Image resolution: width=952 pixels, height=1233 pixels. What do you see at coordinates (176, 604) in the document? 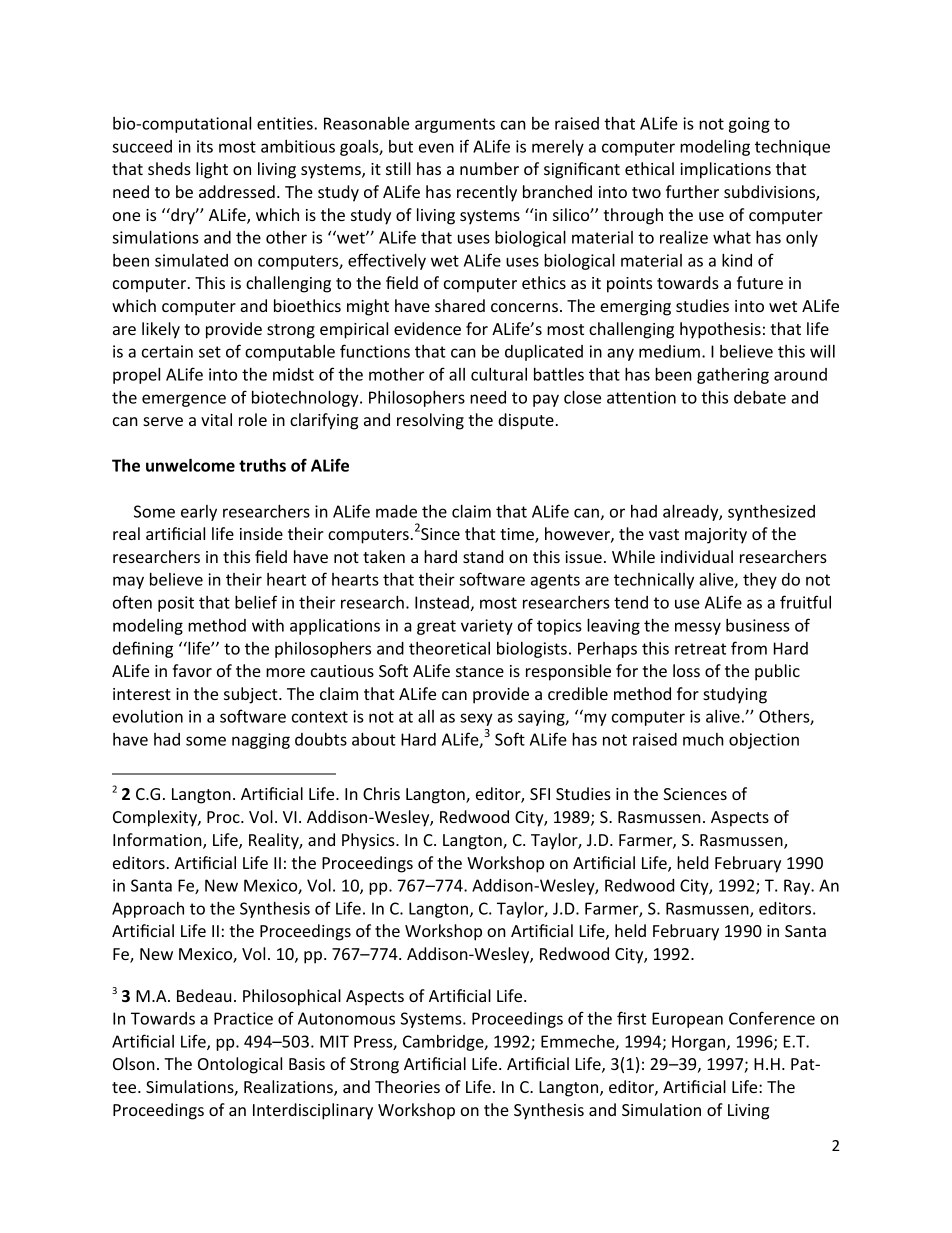
I see `posit` at bounding box center [176, 604].
